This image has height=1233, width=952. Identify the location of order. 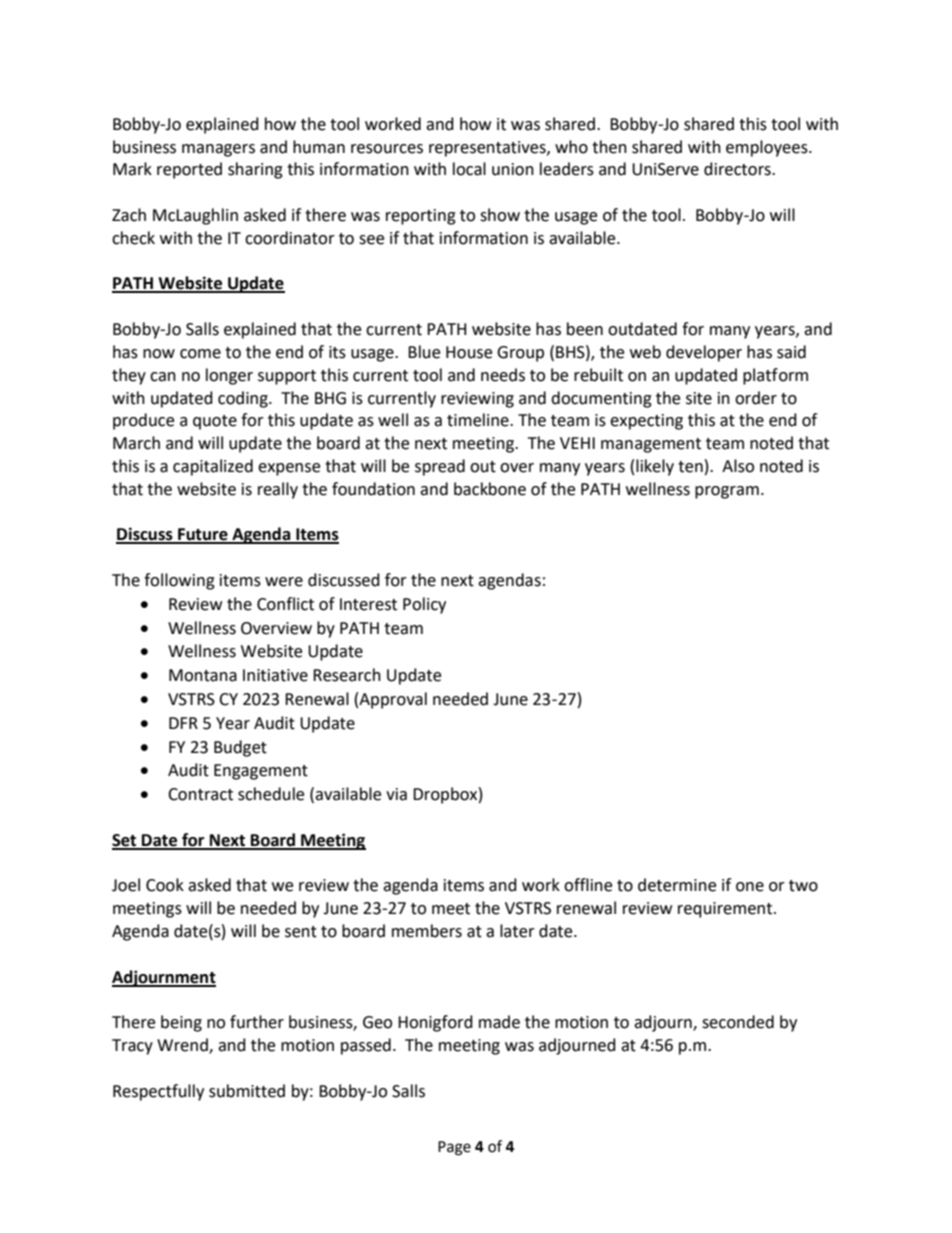
(756, 398).
